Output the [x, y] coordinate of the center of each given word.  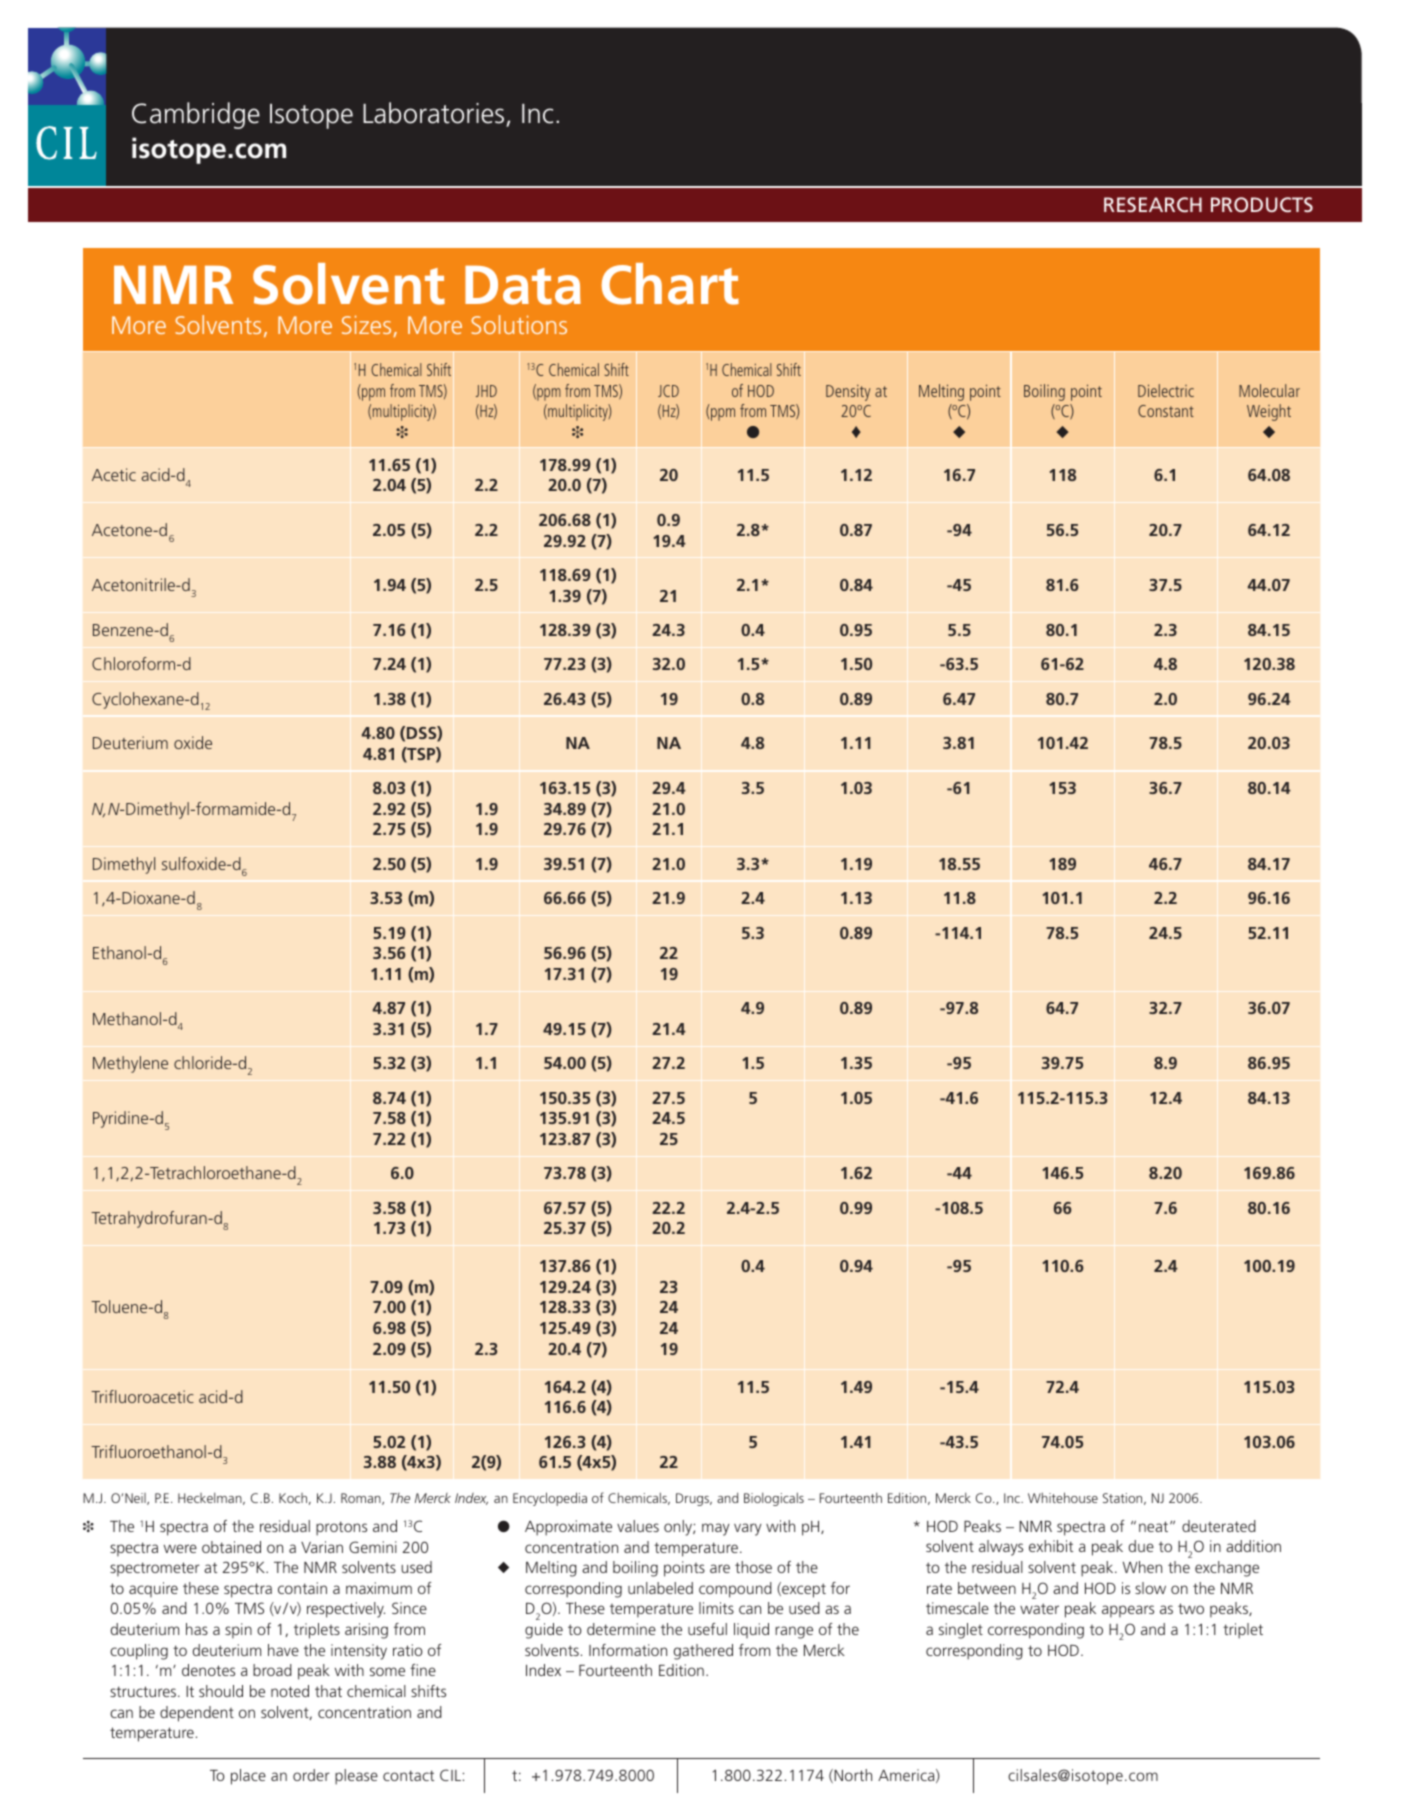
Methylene [130, 1064]
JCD [668, 391]
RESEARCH [1153, 204]
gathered [703, 1652]
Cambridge [196, 115]
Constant [1166, 411]
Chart [670, 284]
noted [290, 1691]
